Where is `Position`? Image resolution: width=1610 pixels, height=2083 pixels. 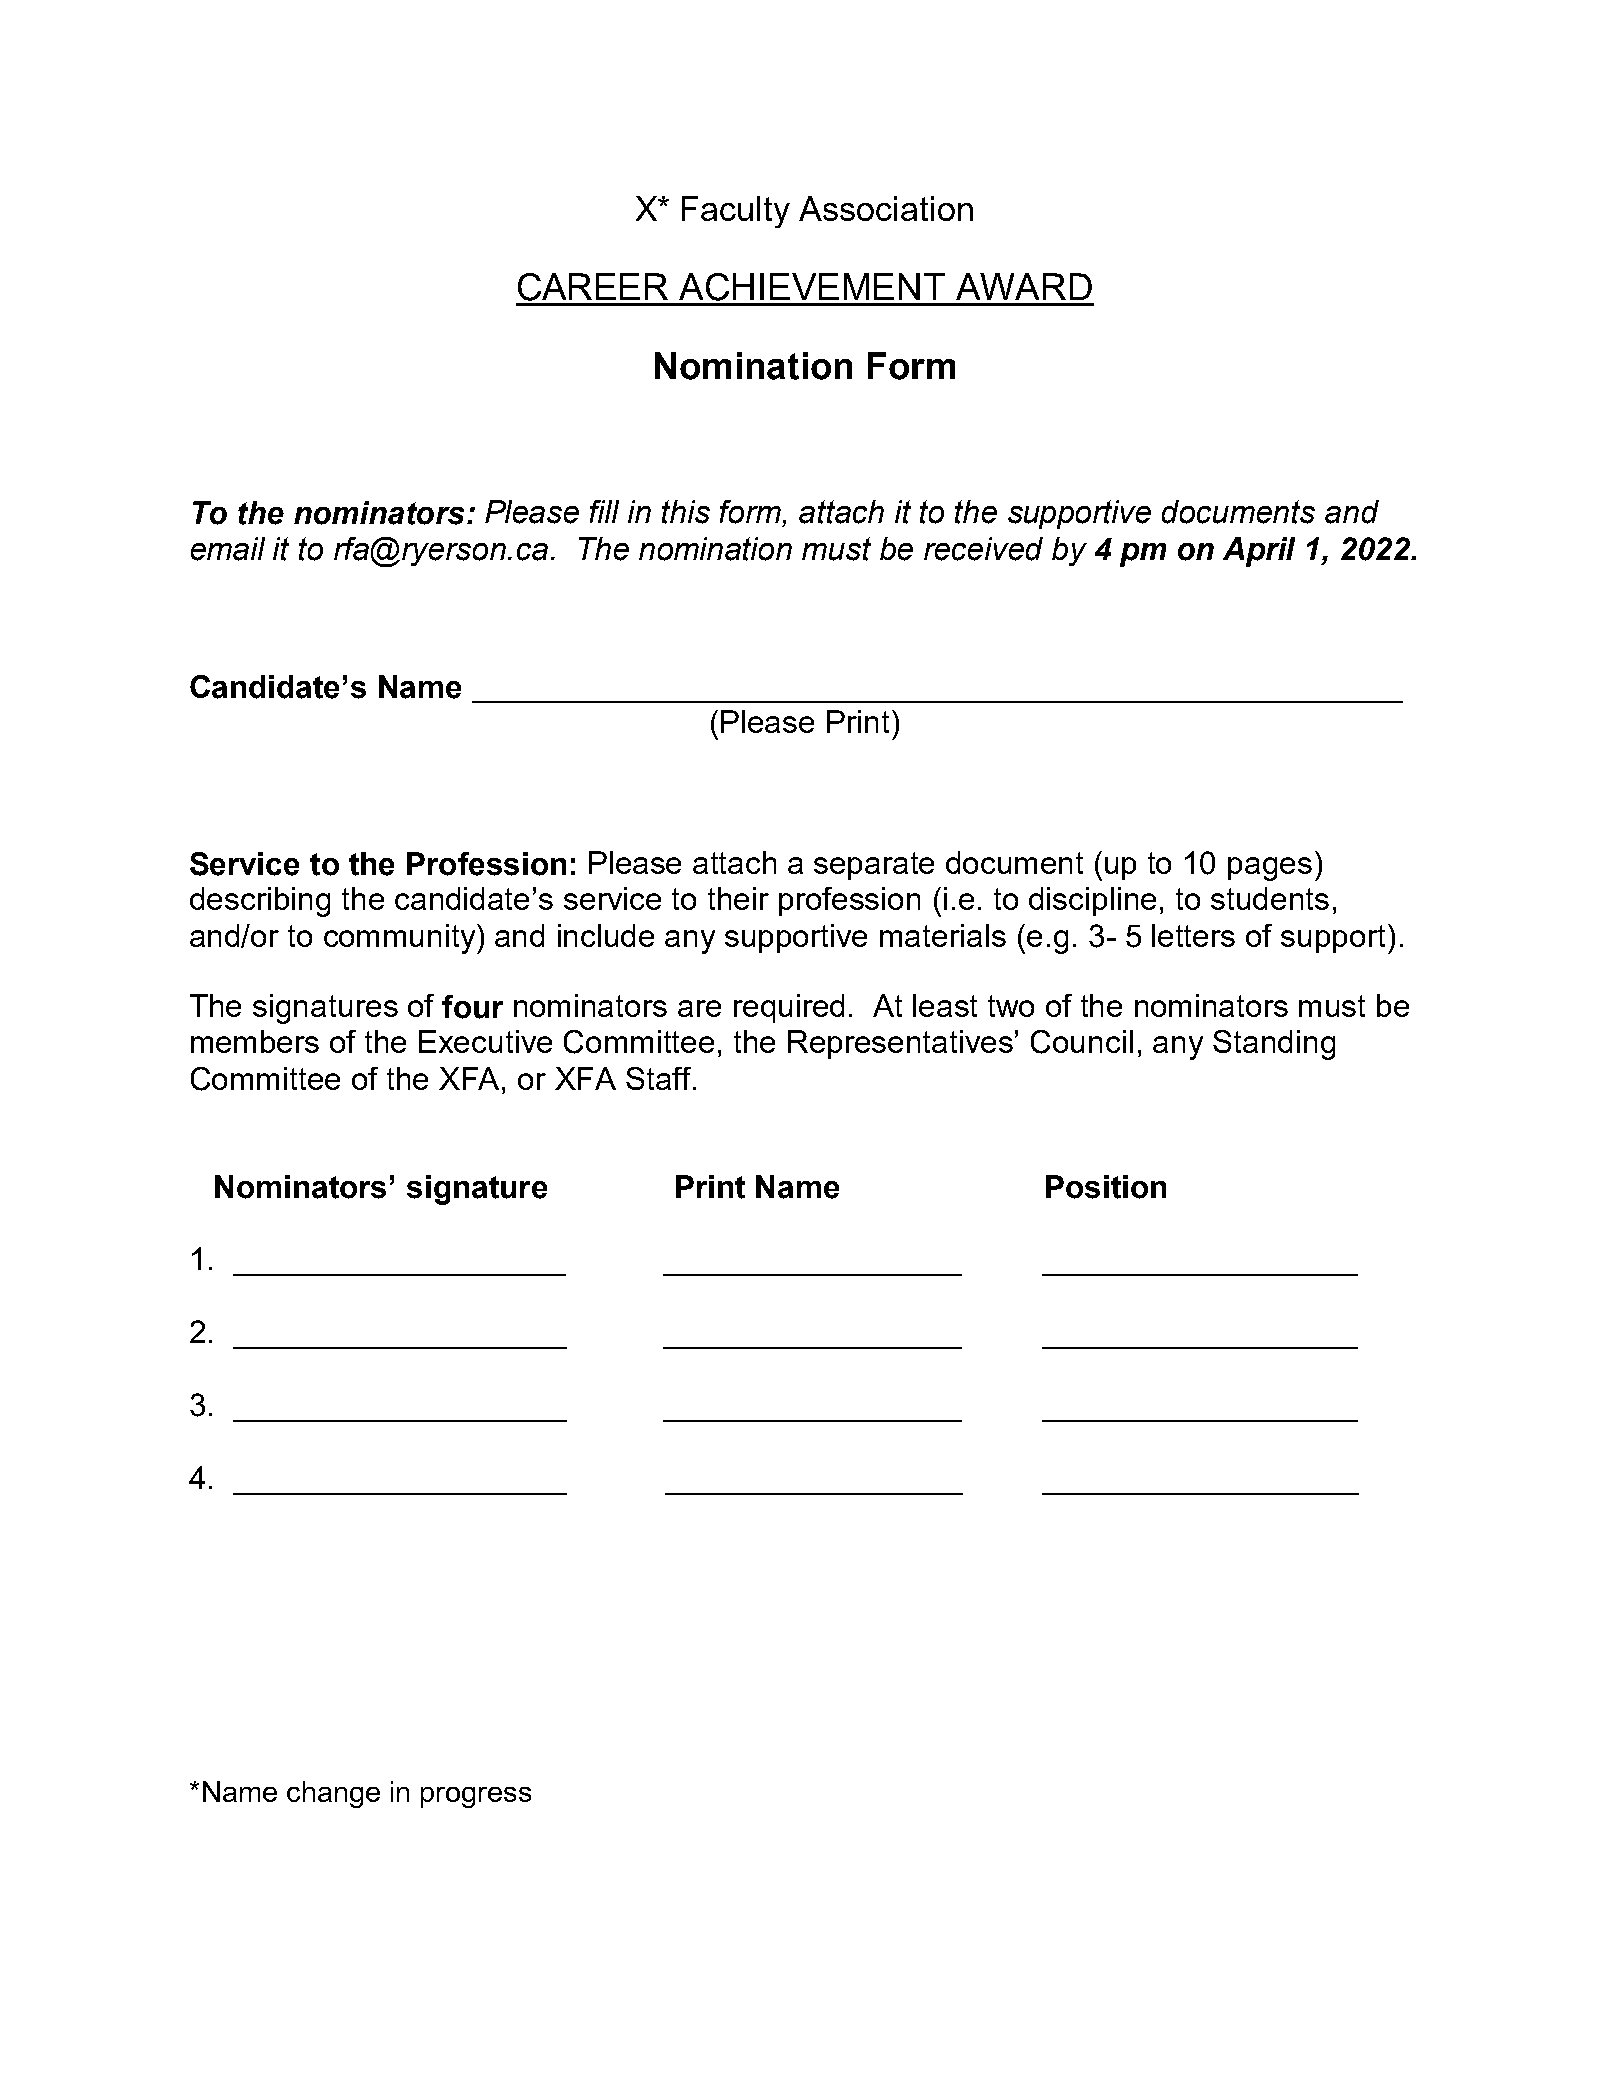
Position is located at coordinates (1106, 1187).
